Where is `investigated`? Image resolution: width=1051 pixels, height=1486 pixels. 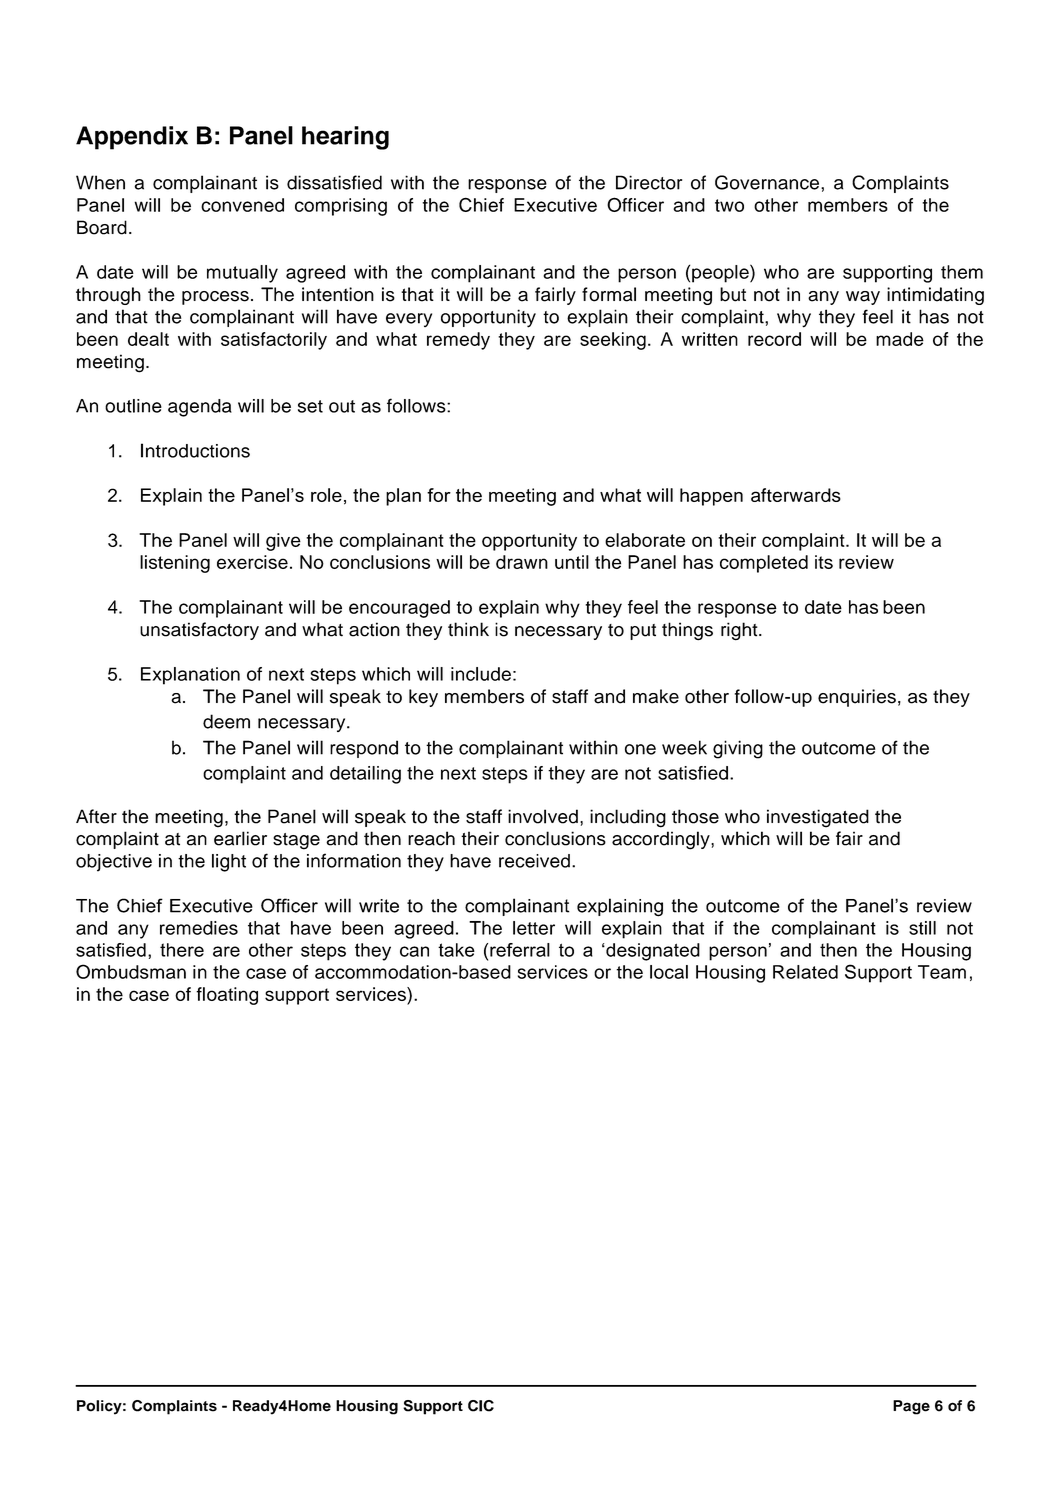
investigated is located at coordinates (818, 818).
